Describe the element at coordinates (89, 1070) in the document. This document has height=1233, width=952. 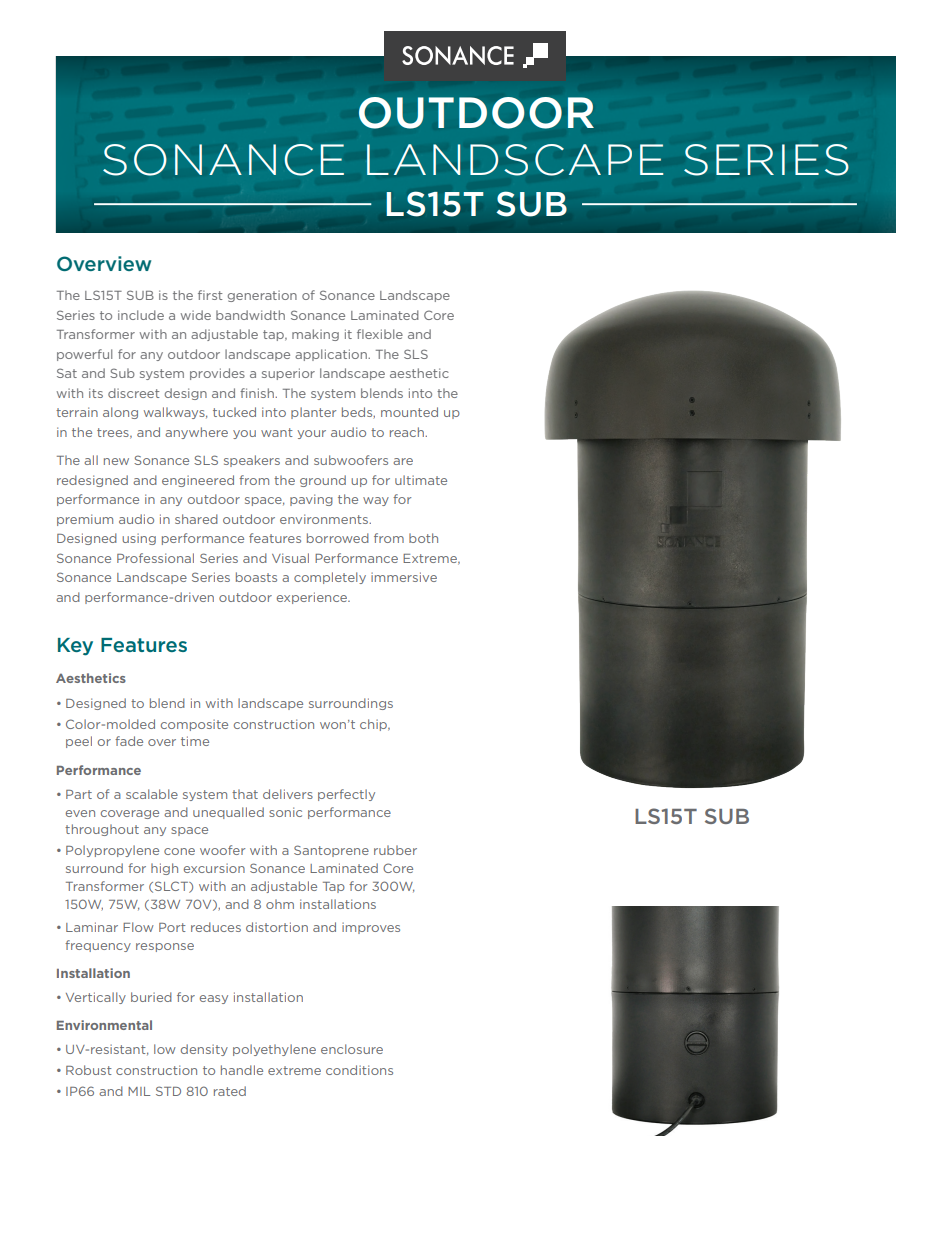
I see `Robust` at that location.
